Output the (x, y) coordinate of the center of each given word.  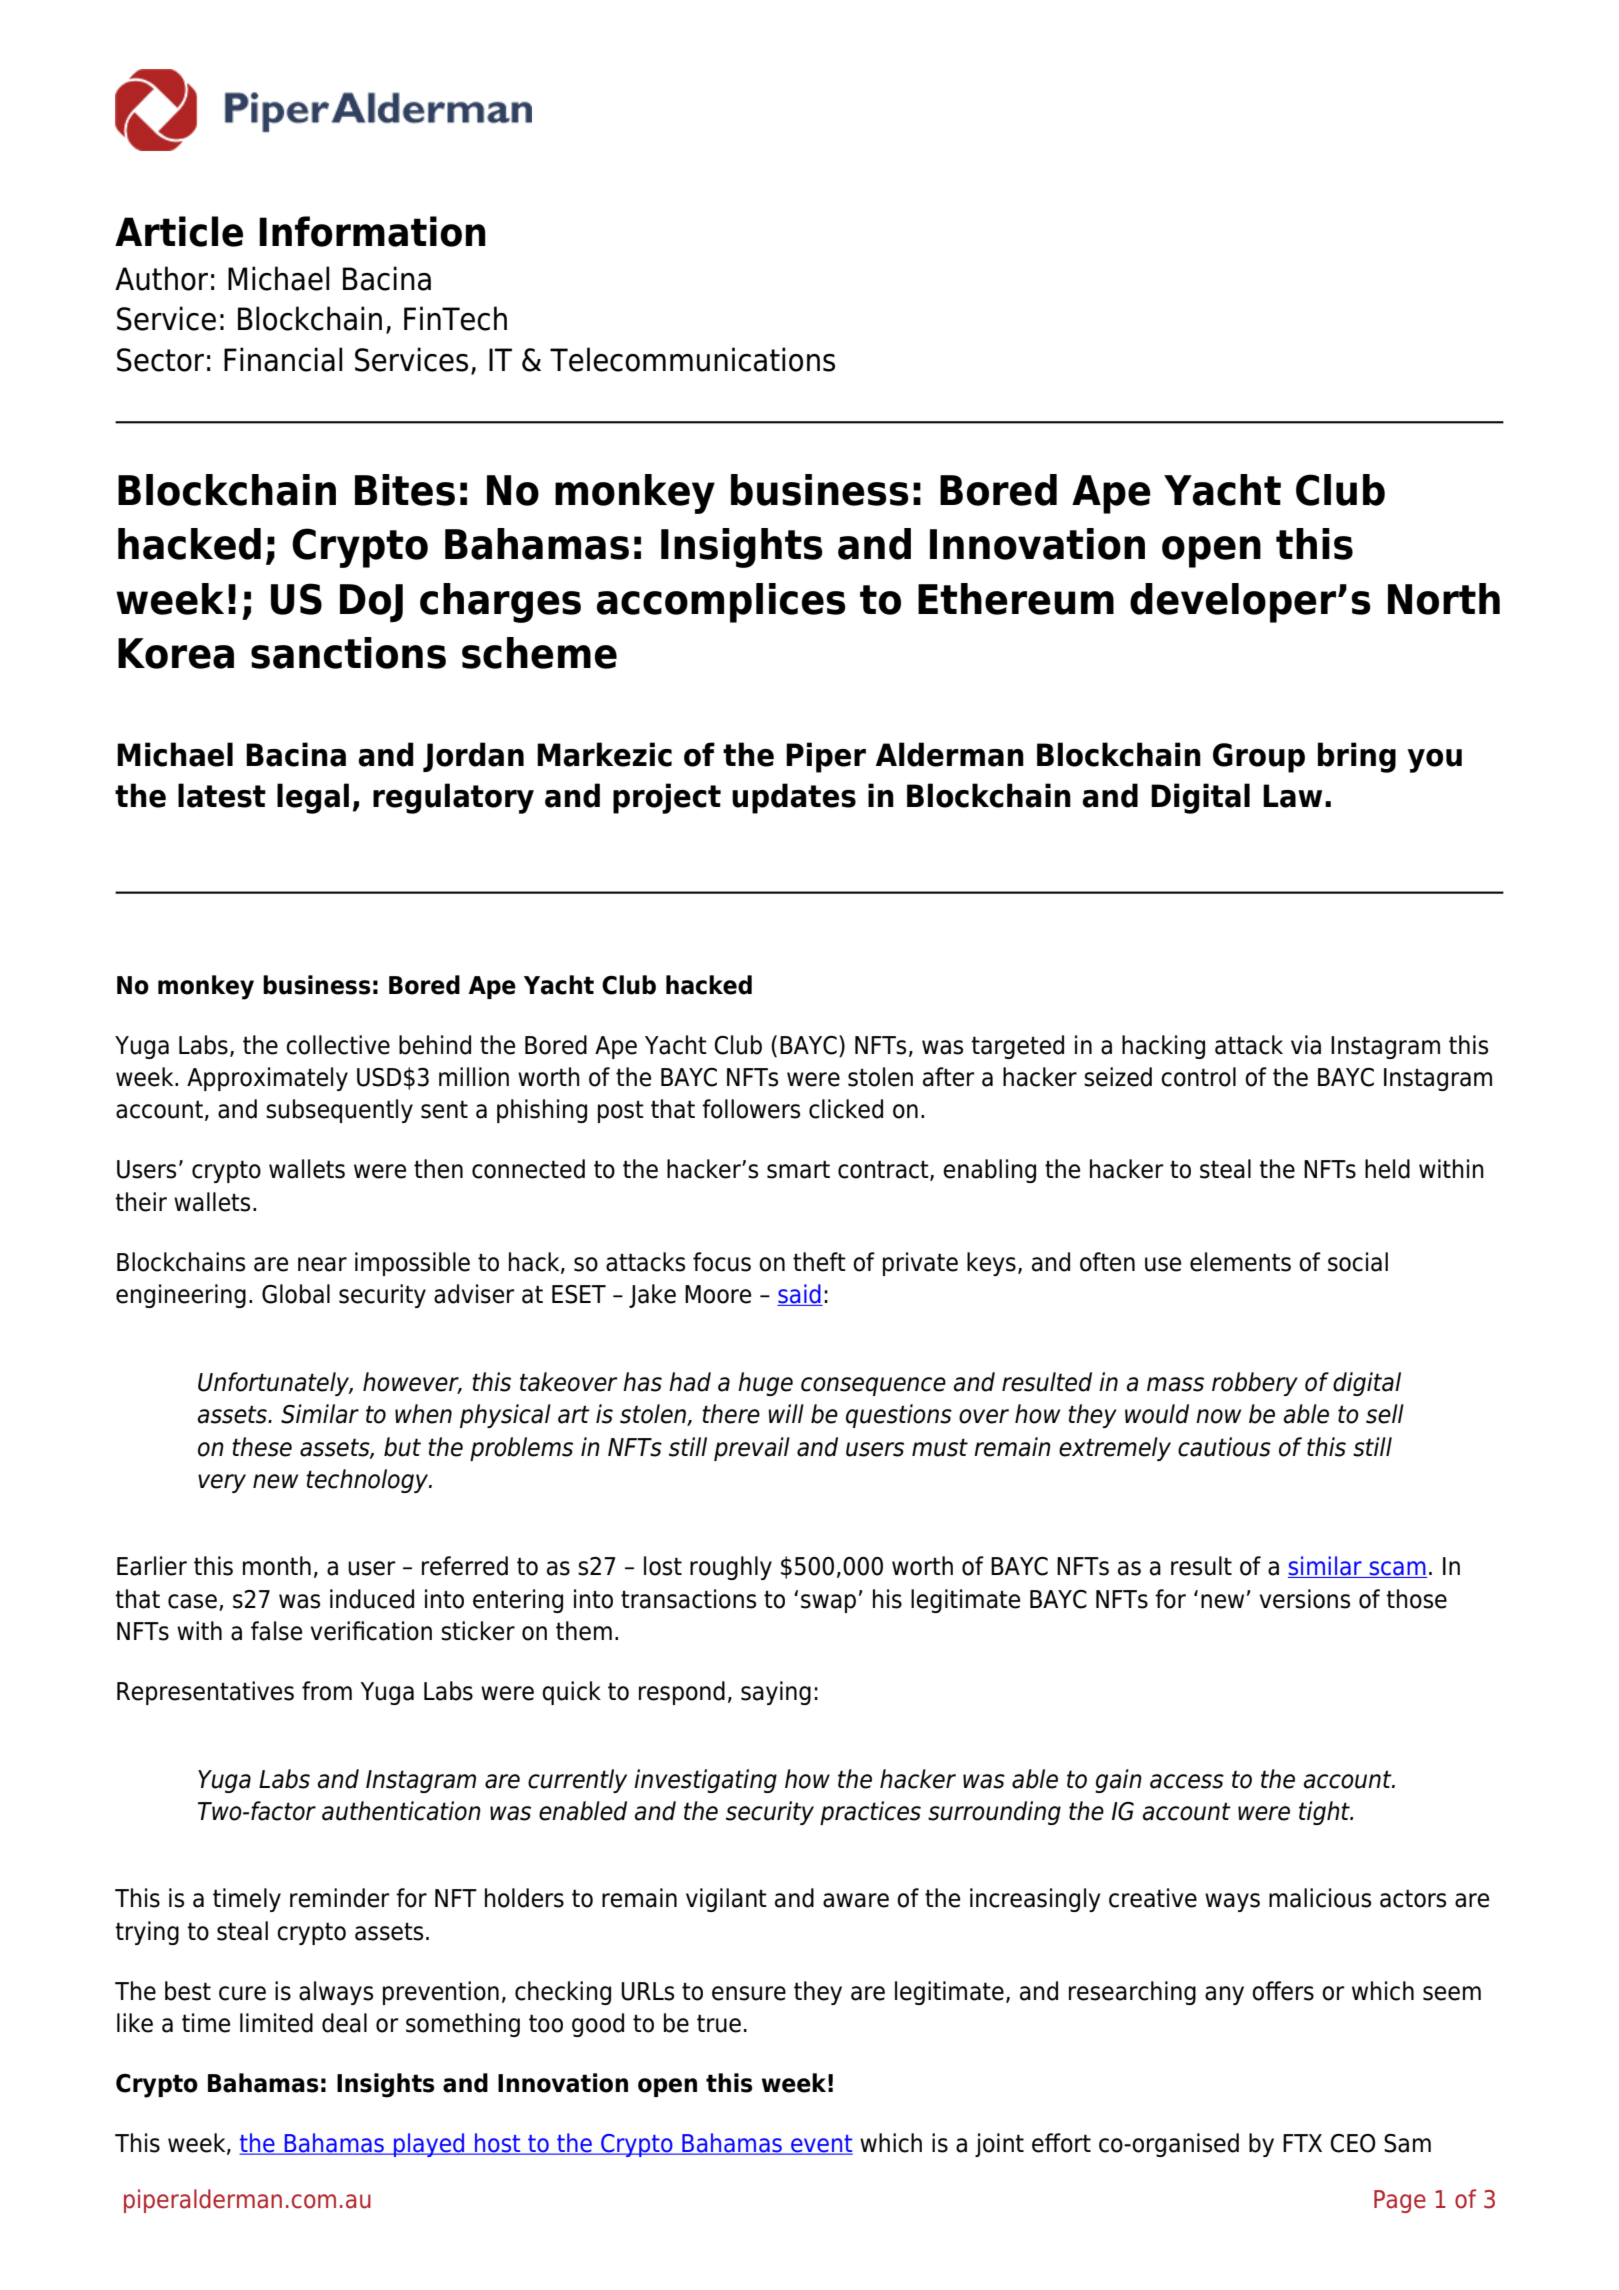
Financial (283, 359)
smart (798, 1169)
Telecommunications (692, 359)
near (322, 1264)
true (719, 2023)
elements (1240, 1262)
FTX (1302, 2143)
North (1444, 599)
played (429, 2145)
